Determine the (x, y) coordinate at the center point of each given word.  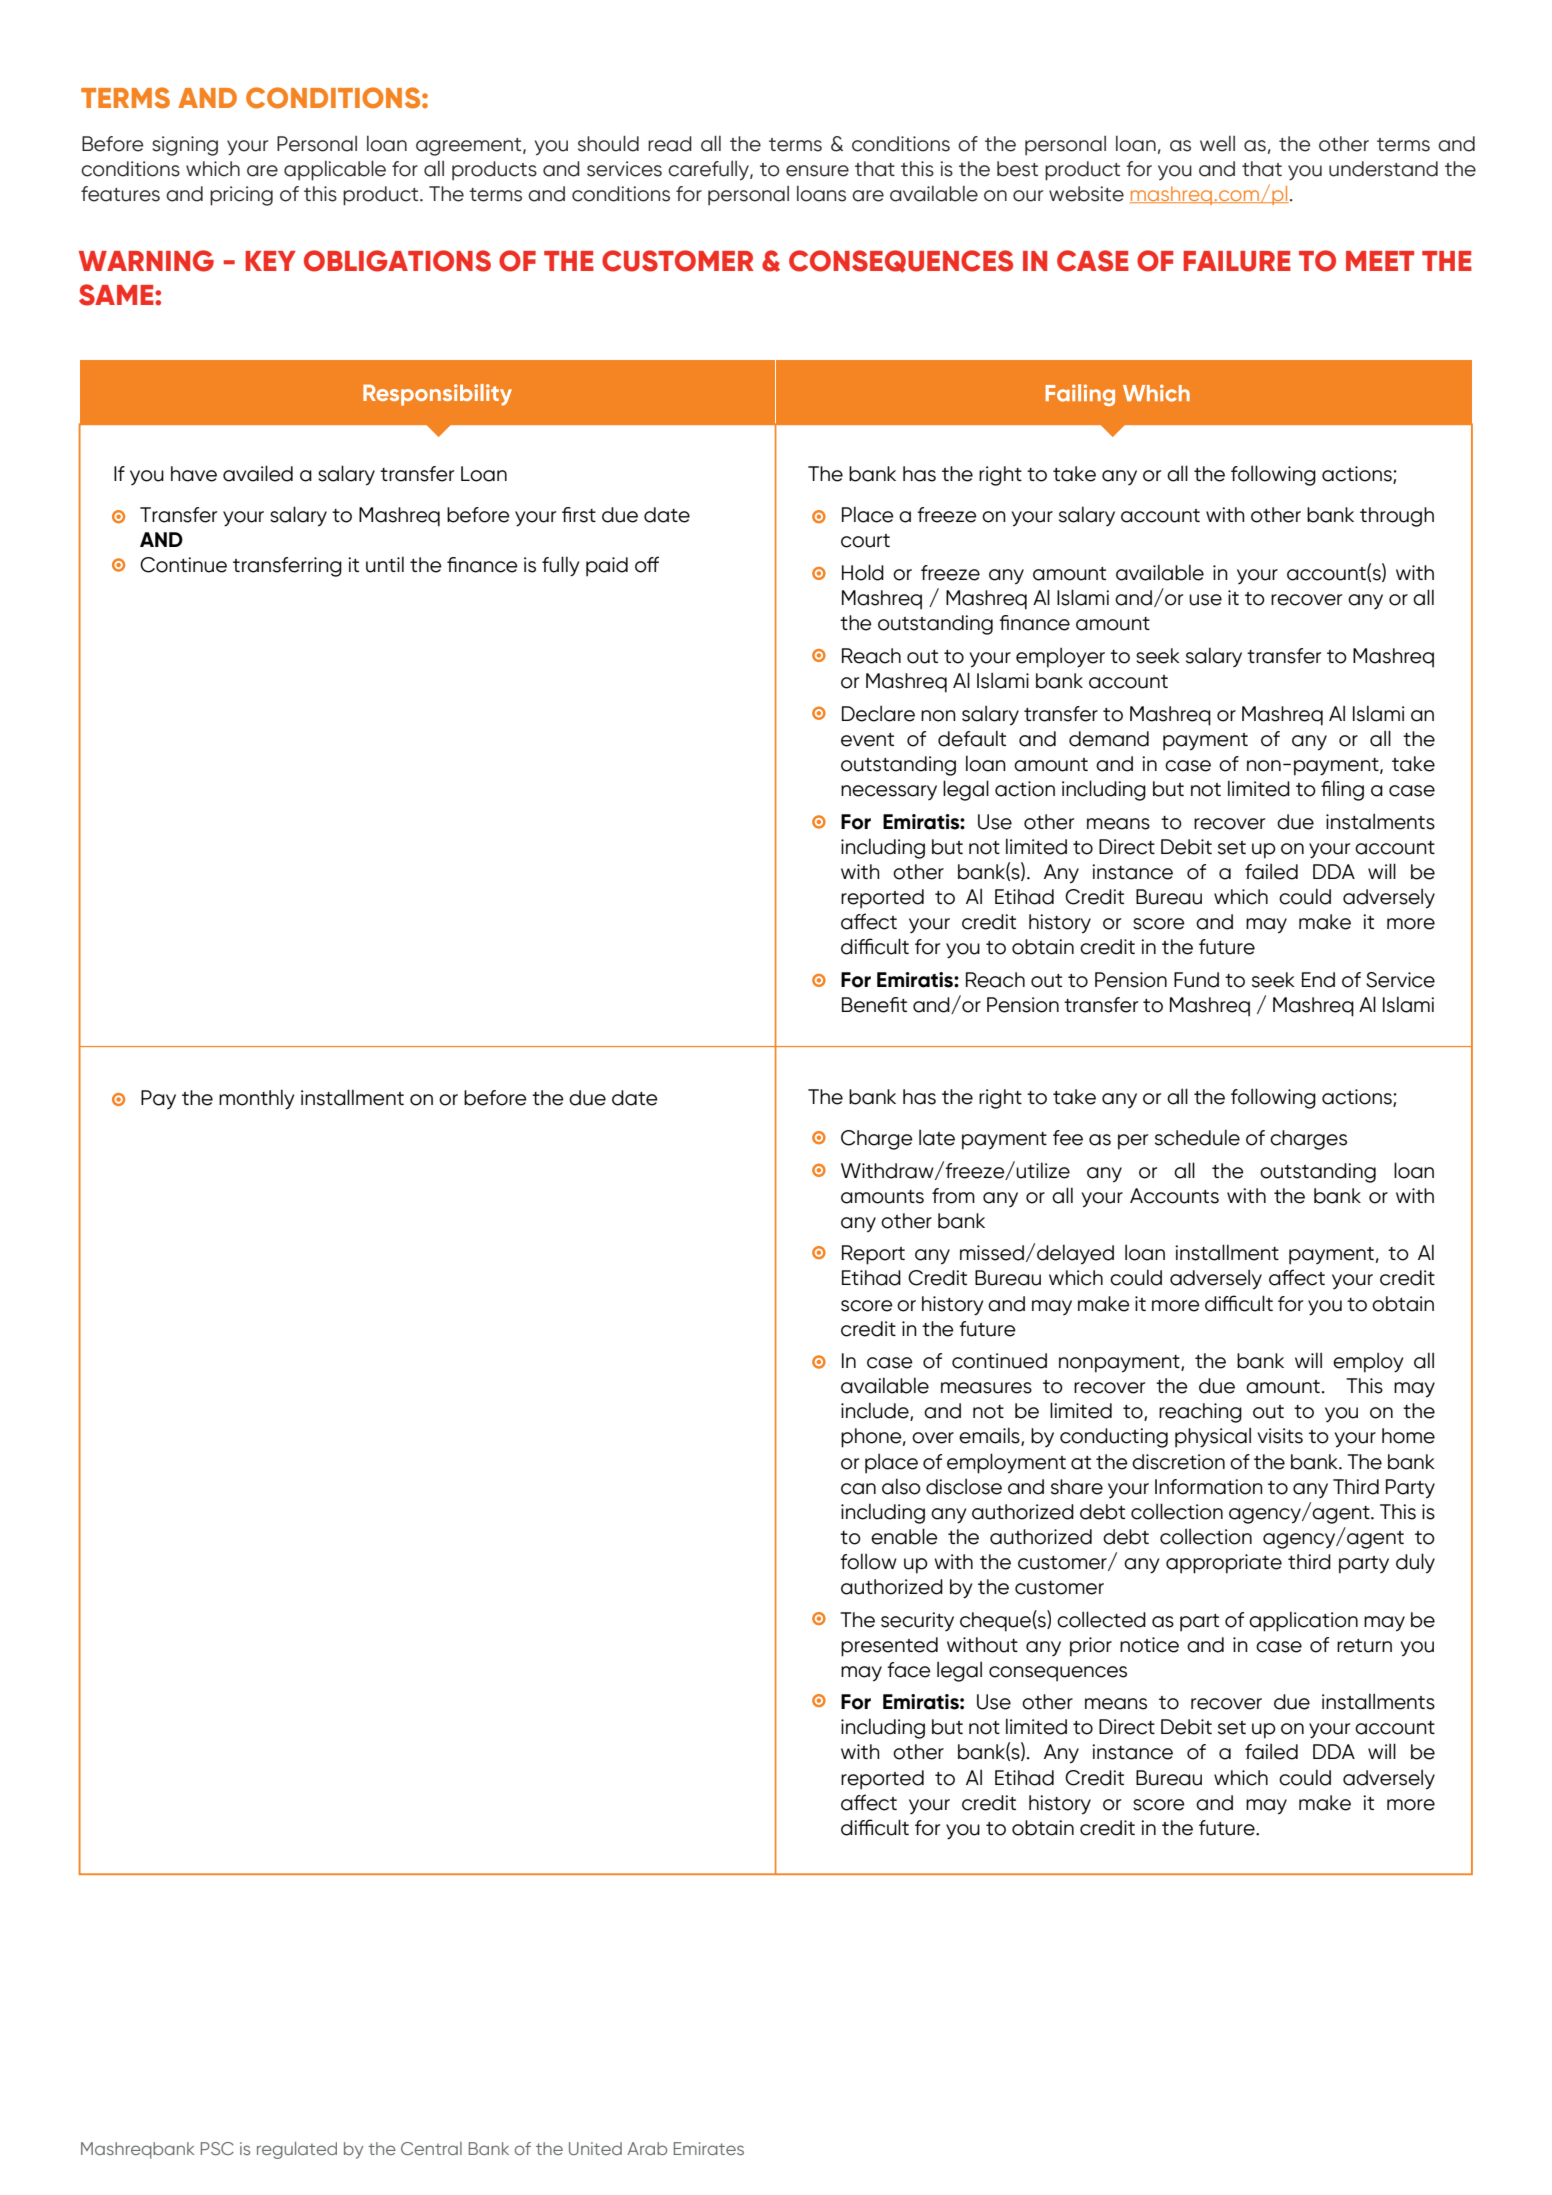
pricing (241, 196)
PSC (217, 2148)
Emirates (709, 2148)
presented (889, 1647)
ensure (817, 171)
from (953, 1196)
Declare (878, 713)
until (385, 564)
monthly (257, 1099)
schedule (1197, 1137)
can (858, 1489)
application (1303, 1621)
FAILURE (1237, 261)
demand (1109, 739)
